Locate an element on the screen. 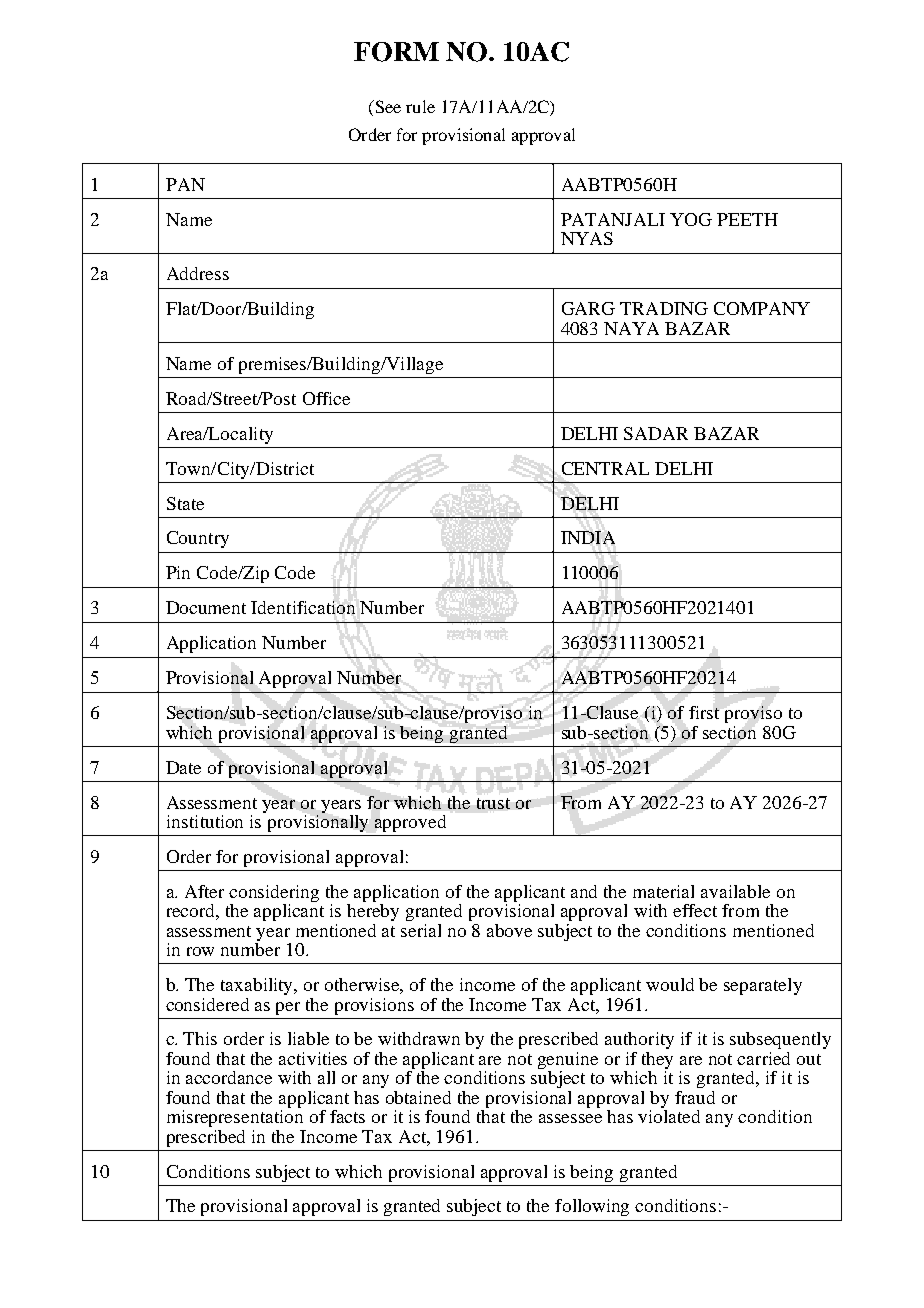 The width and height of the screenshot is (924, 1308). available is located at coordinates (735, 891).
